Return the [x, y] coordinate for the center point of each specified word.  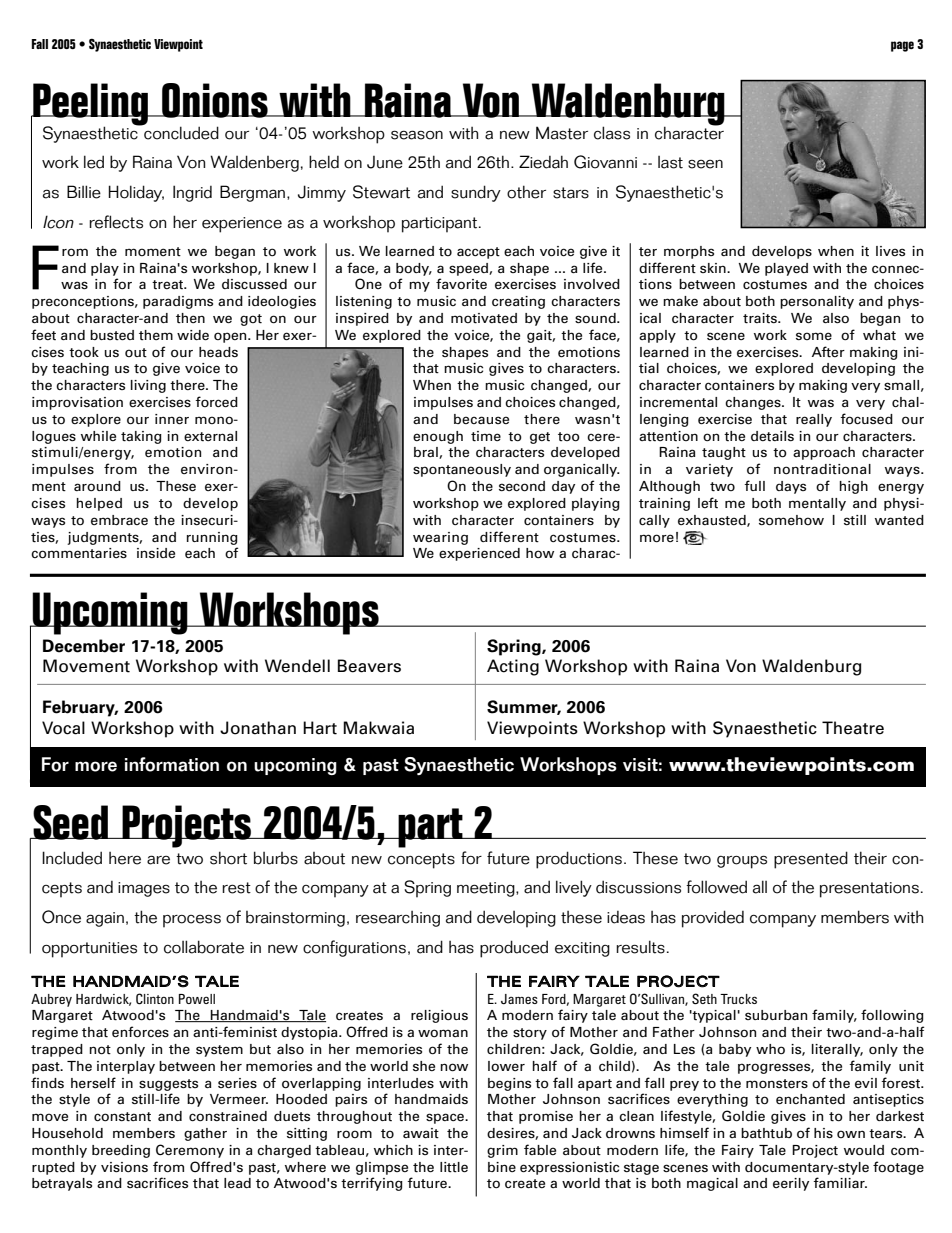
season [417, 135]
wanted [899, 520]
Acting [513, 667]
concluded [180, 132]
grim [502, 1151]
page [902, 46]
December [84, 646]
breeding [121, 1151]
